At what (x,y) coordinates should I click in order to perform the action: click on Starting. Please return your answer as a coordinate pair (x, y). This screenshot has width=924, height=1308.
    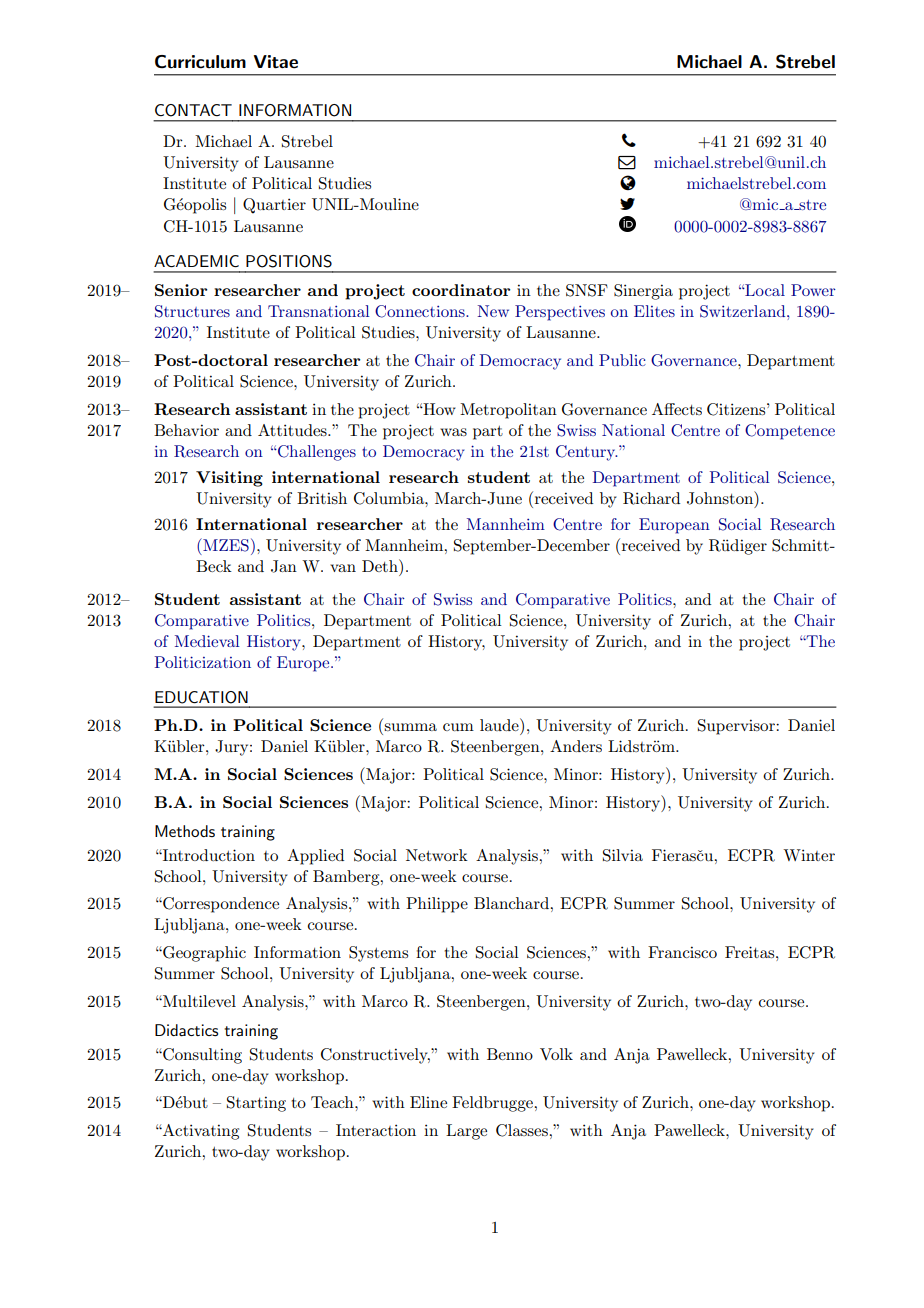
    Looking at the image, I should click on (256, 1104).
